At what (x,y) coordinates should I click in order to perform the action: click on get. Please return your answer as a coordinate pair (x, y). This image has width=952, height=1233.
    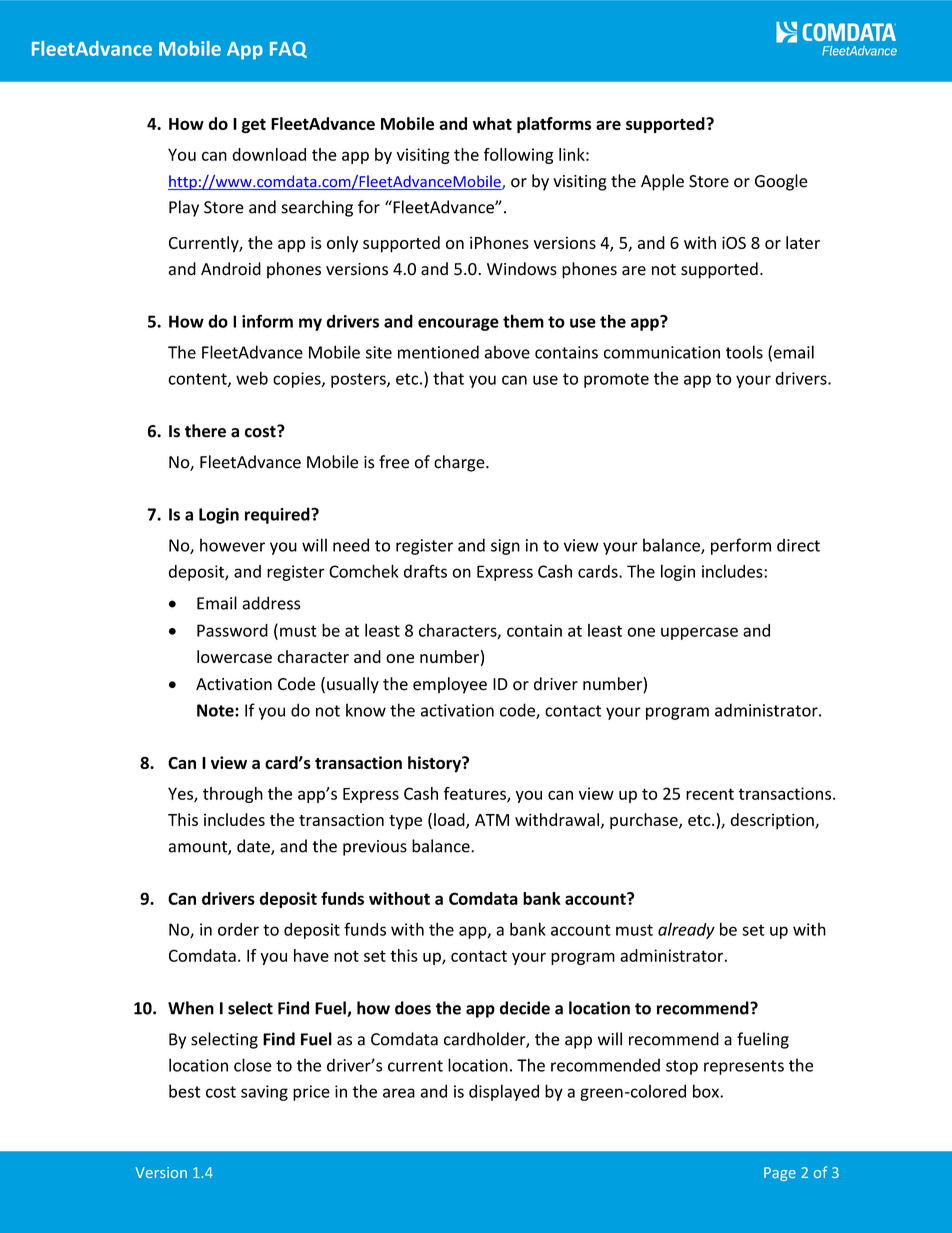
    Looking at the image, I should click on (254, 126).
